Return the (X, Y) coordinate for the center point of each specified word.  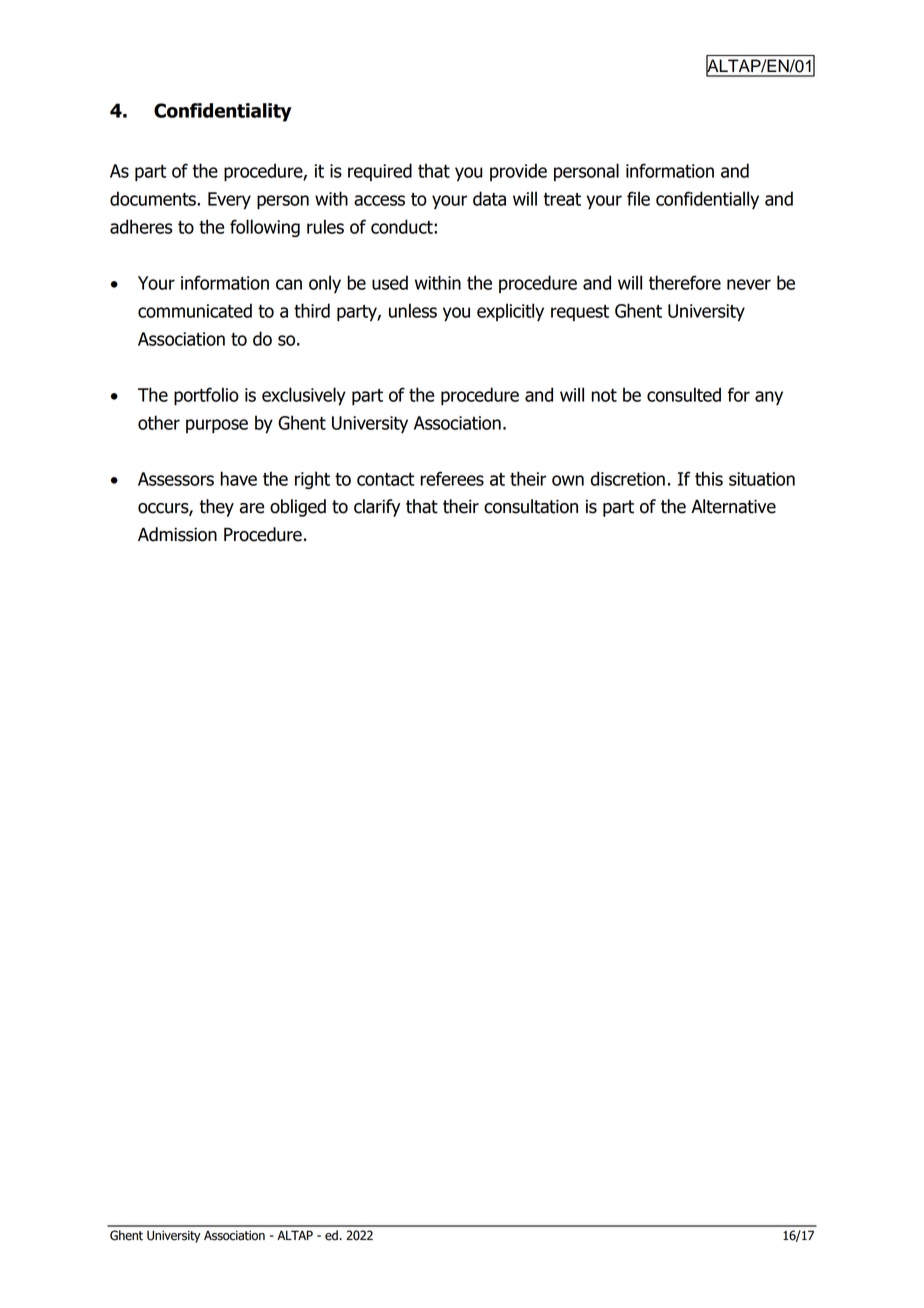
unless (413, 310)
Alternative (733, 506)
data (489, 198)
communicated (195, 310)
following (265, 228)
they (217, 508)
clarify (377, 508)
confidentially (707, 200)
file (638, 198)
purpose (217, 426)
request (580, 313)
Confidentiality (223, 112)
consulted (684, 394)
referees (452, 478)
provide (518, 172)
